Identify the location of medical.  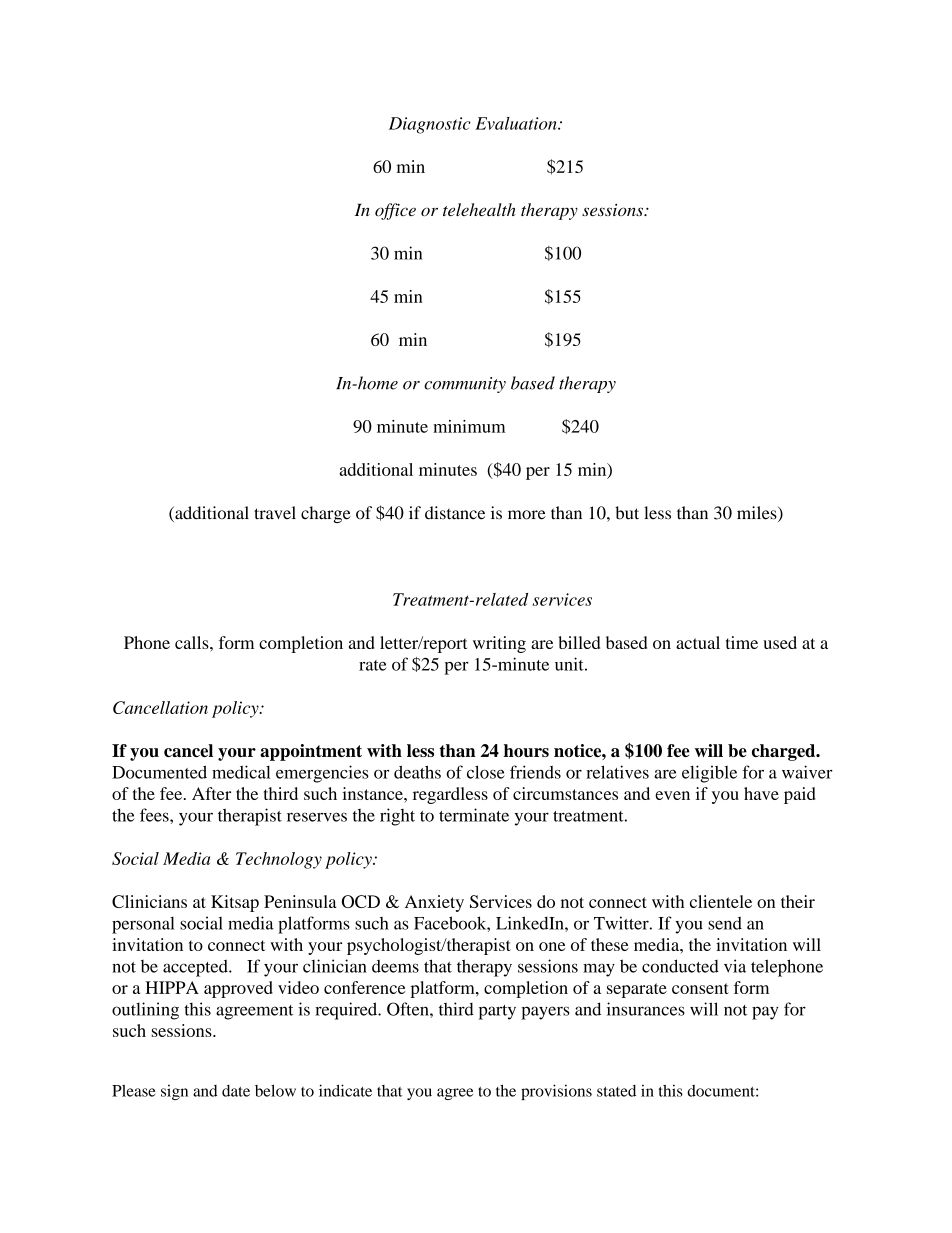
(241, 772).
